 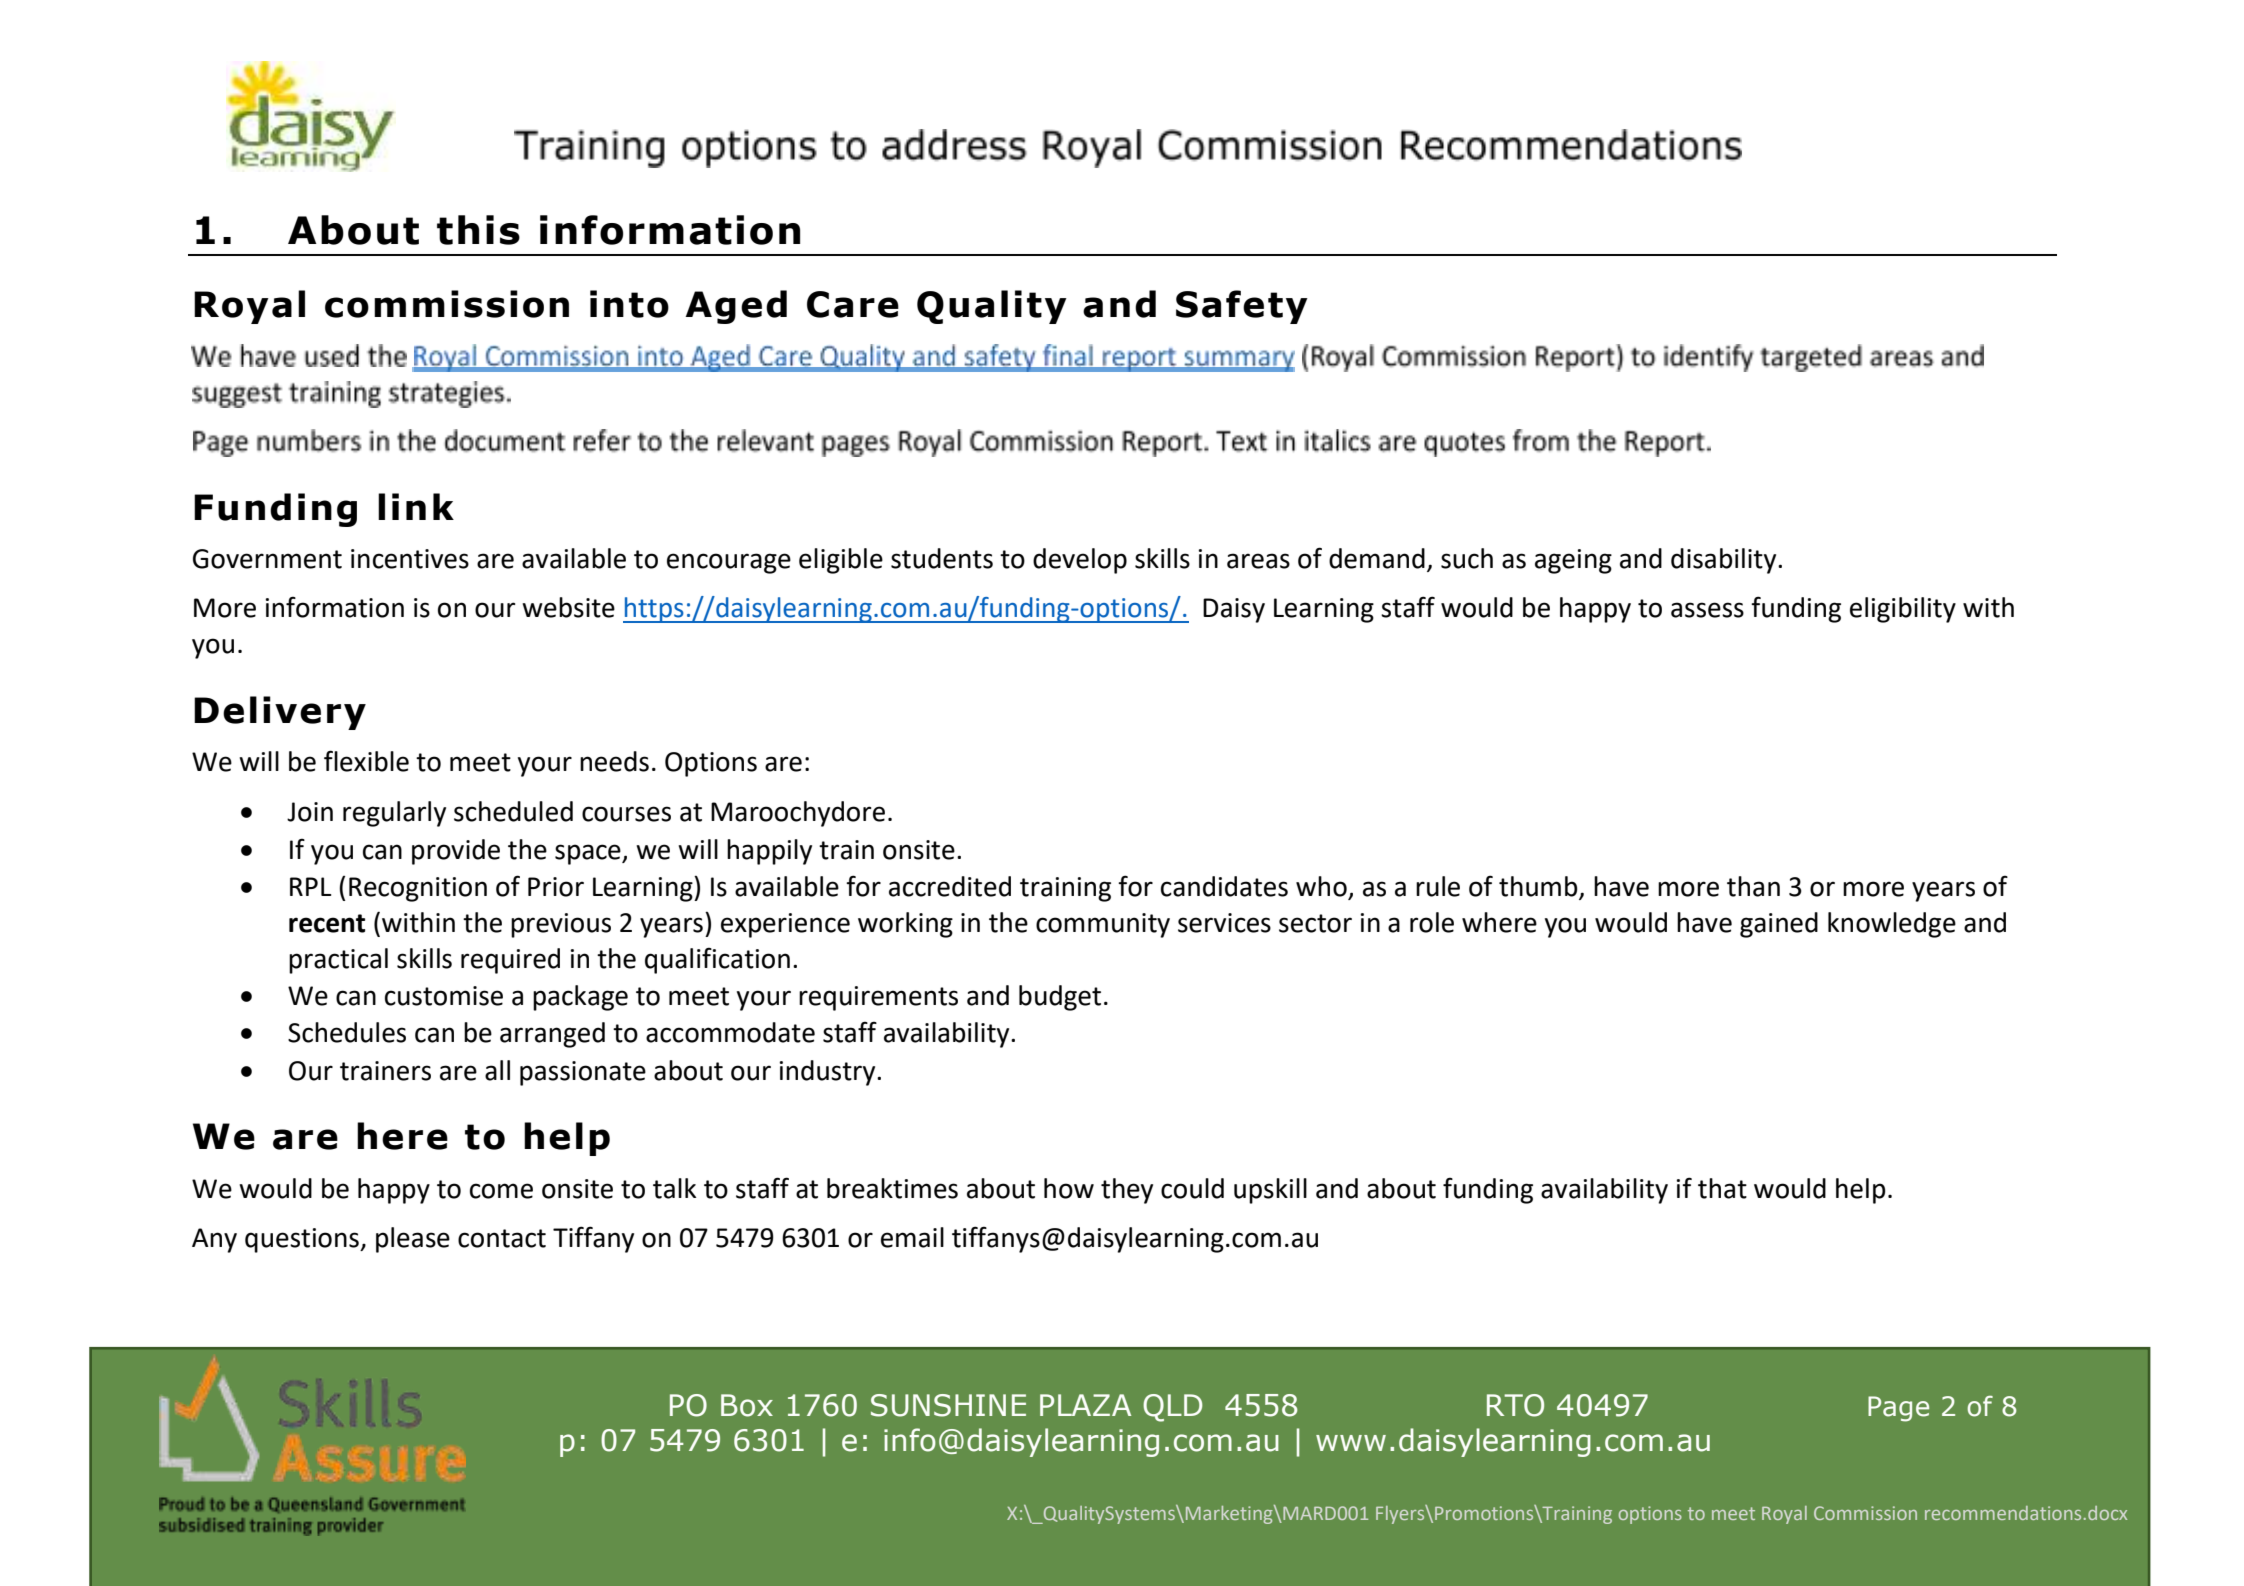 What do you see at coordinates (1242, 307) in the screenshot?
I see `Safety` at bounding box center [1242, 307].
